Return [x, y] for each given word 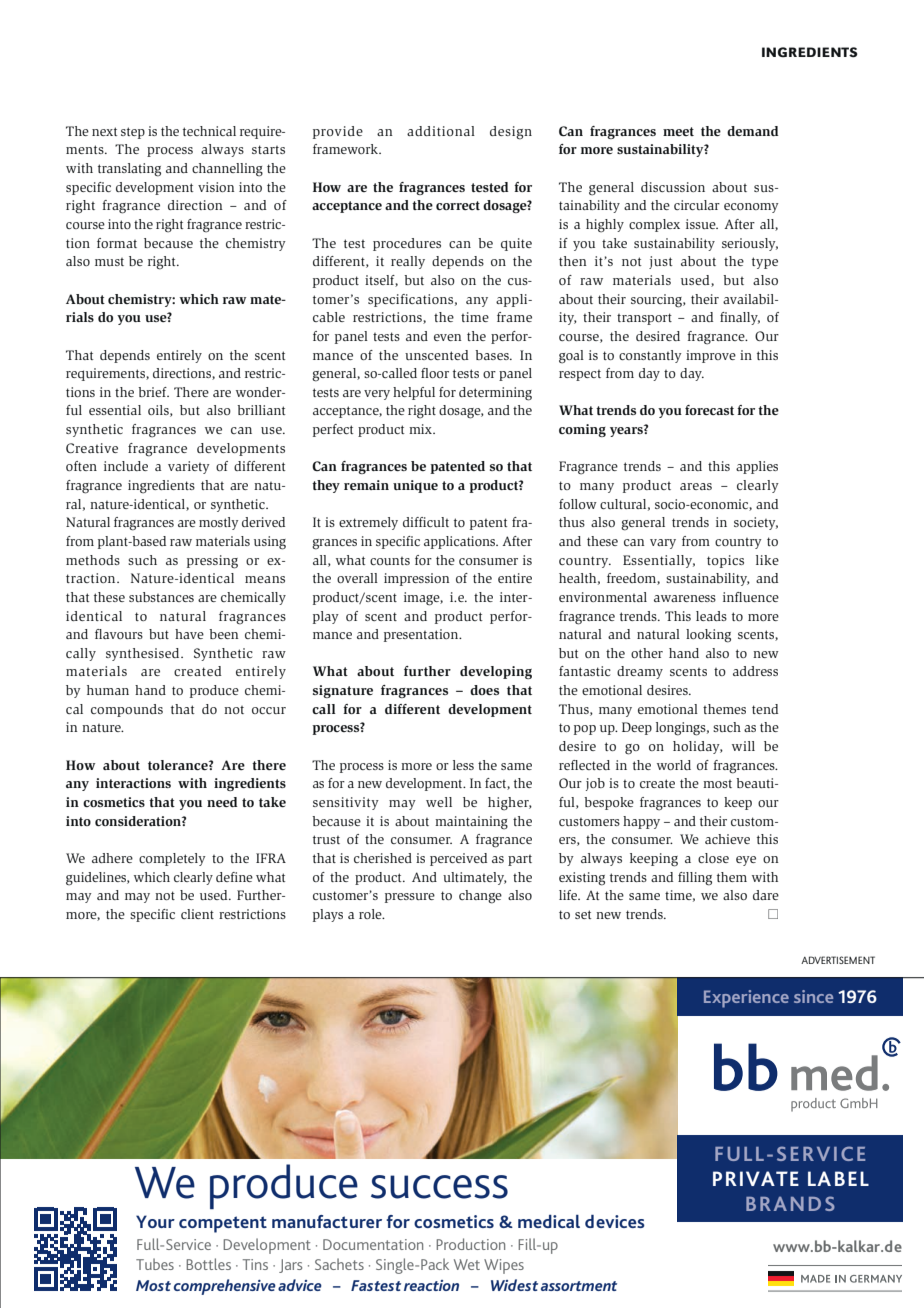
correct [458, 205]
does [484, 690]
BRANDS [790, 1203]
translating [129, 170]
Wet [467, 1264]
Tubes [155, 1264]
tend [765, 709]
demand [753, 131]
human [108, 690]
